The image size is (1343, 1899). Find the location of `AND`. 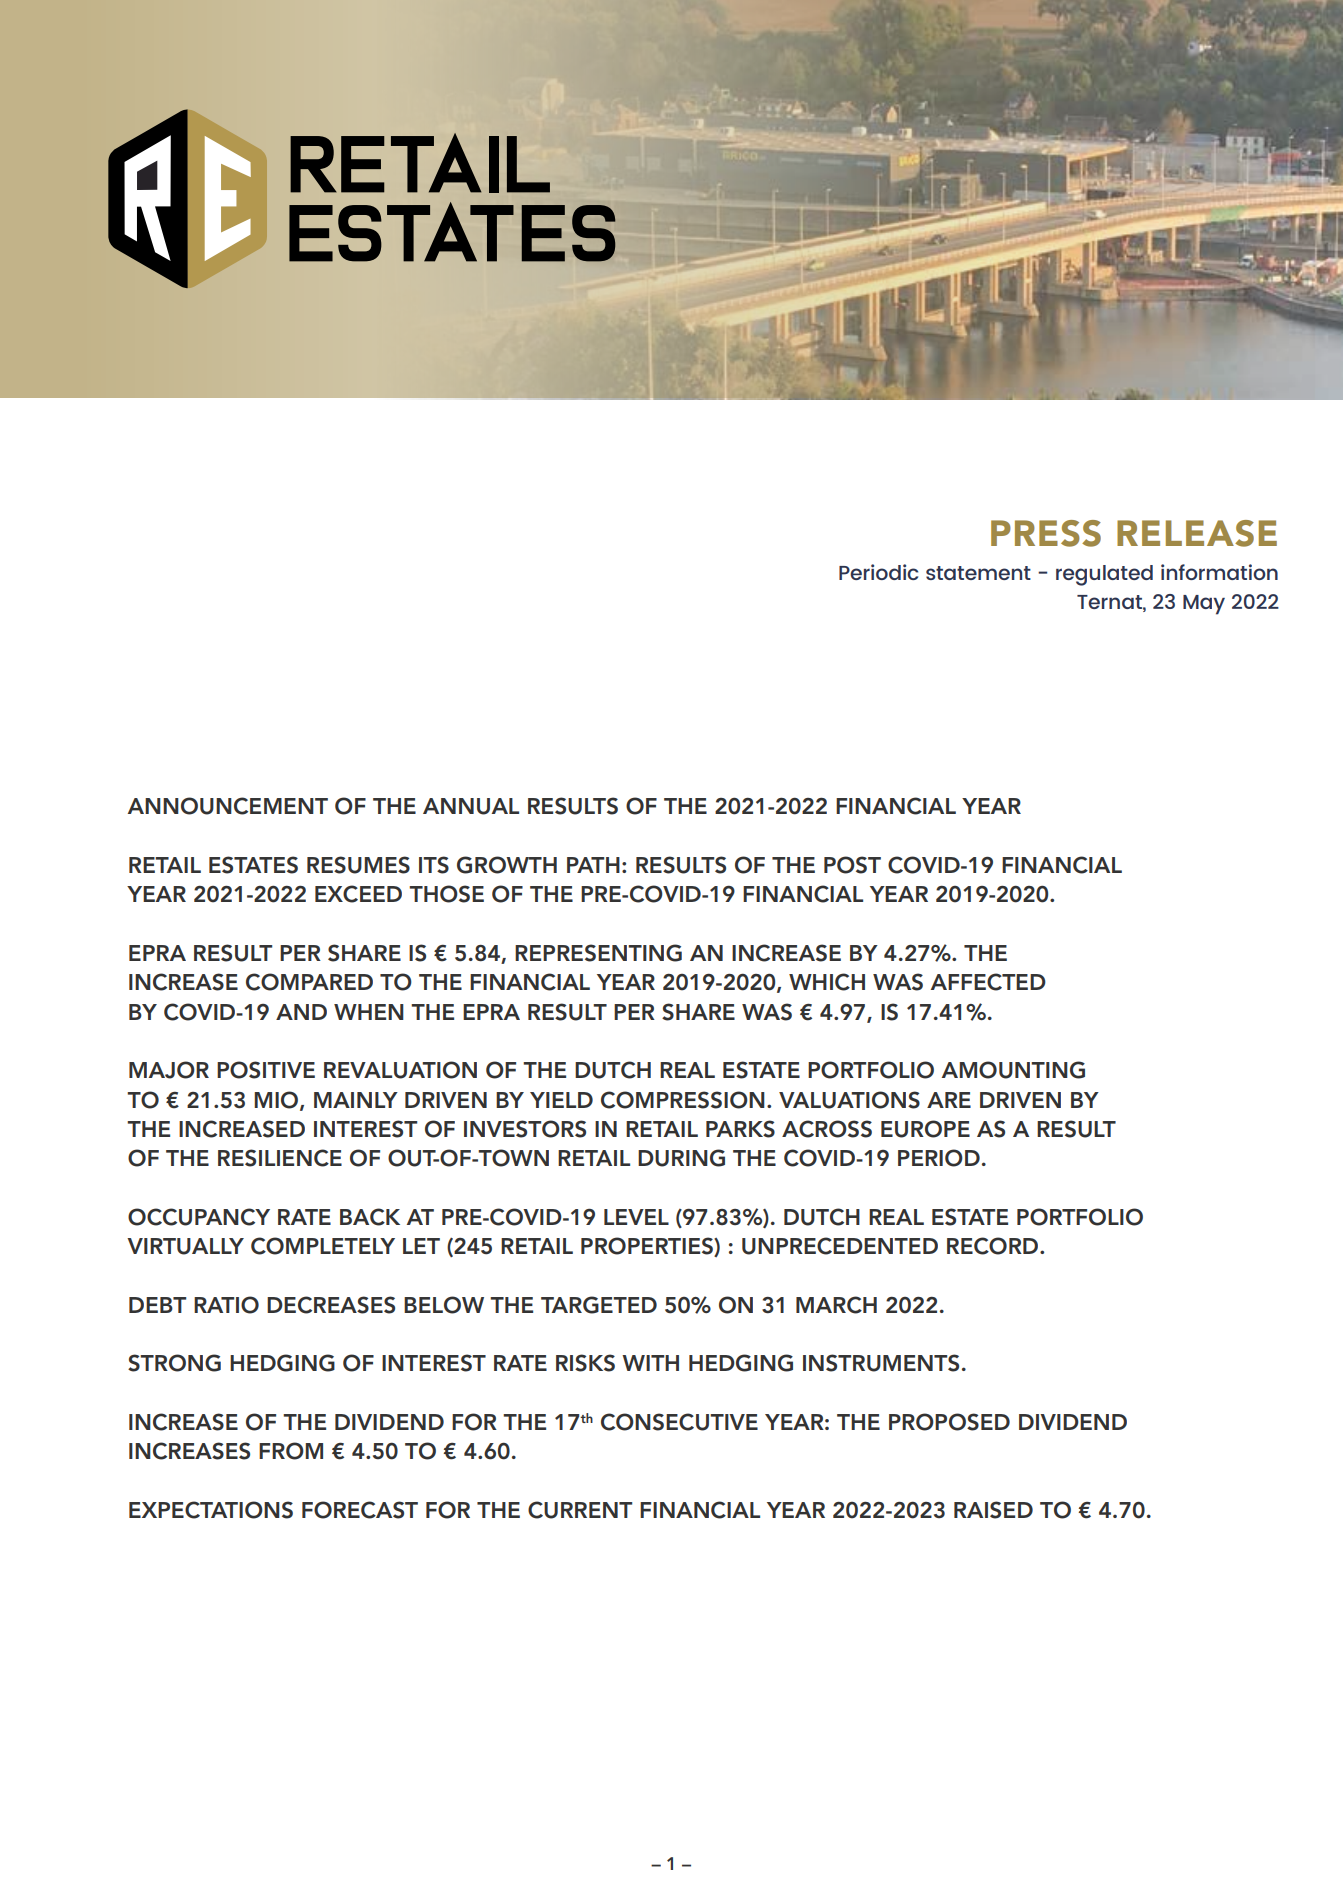

AND is located at coordinates (301, 1012).
